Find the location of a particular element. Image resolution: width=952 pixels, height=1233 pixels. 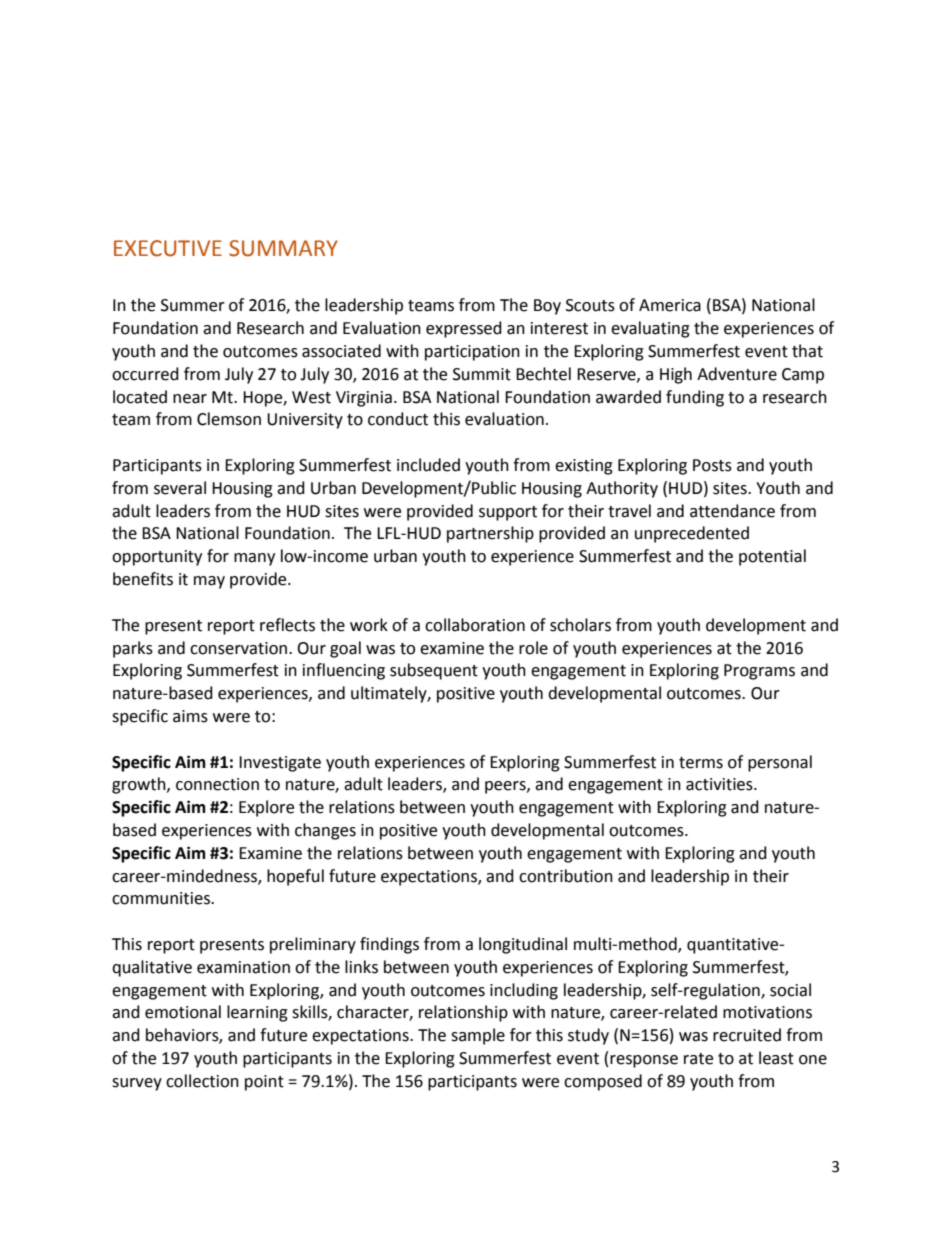

collection is located at coordinates (202, 1081).
